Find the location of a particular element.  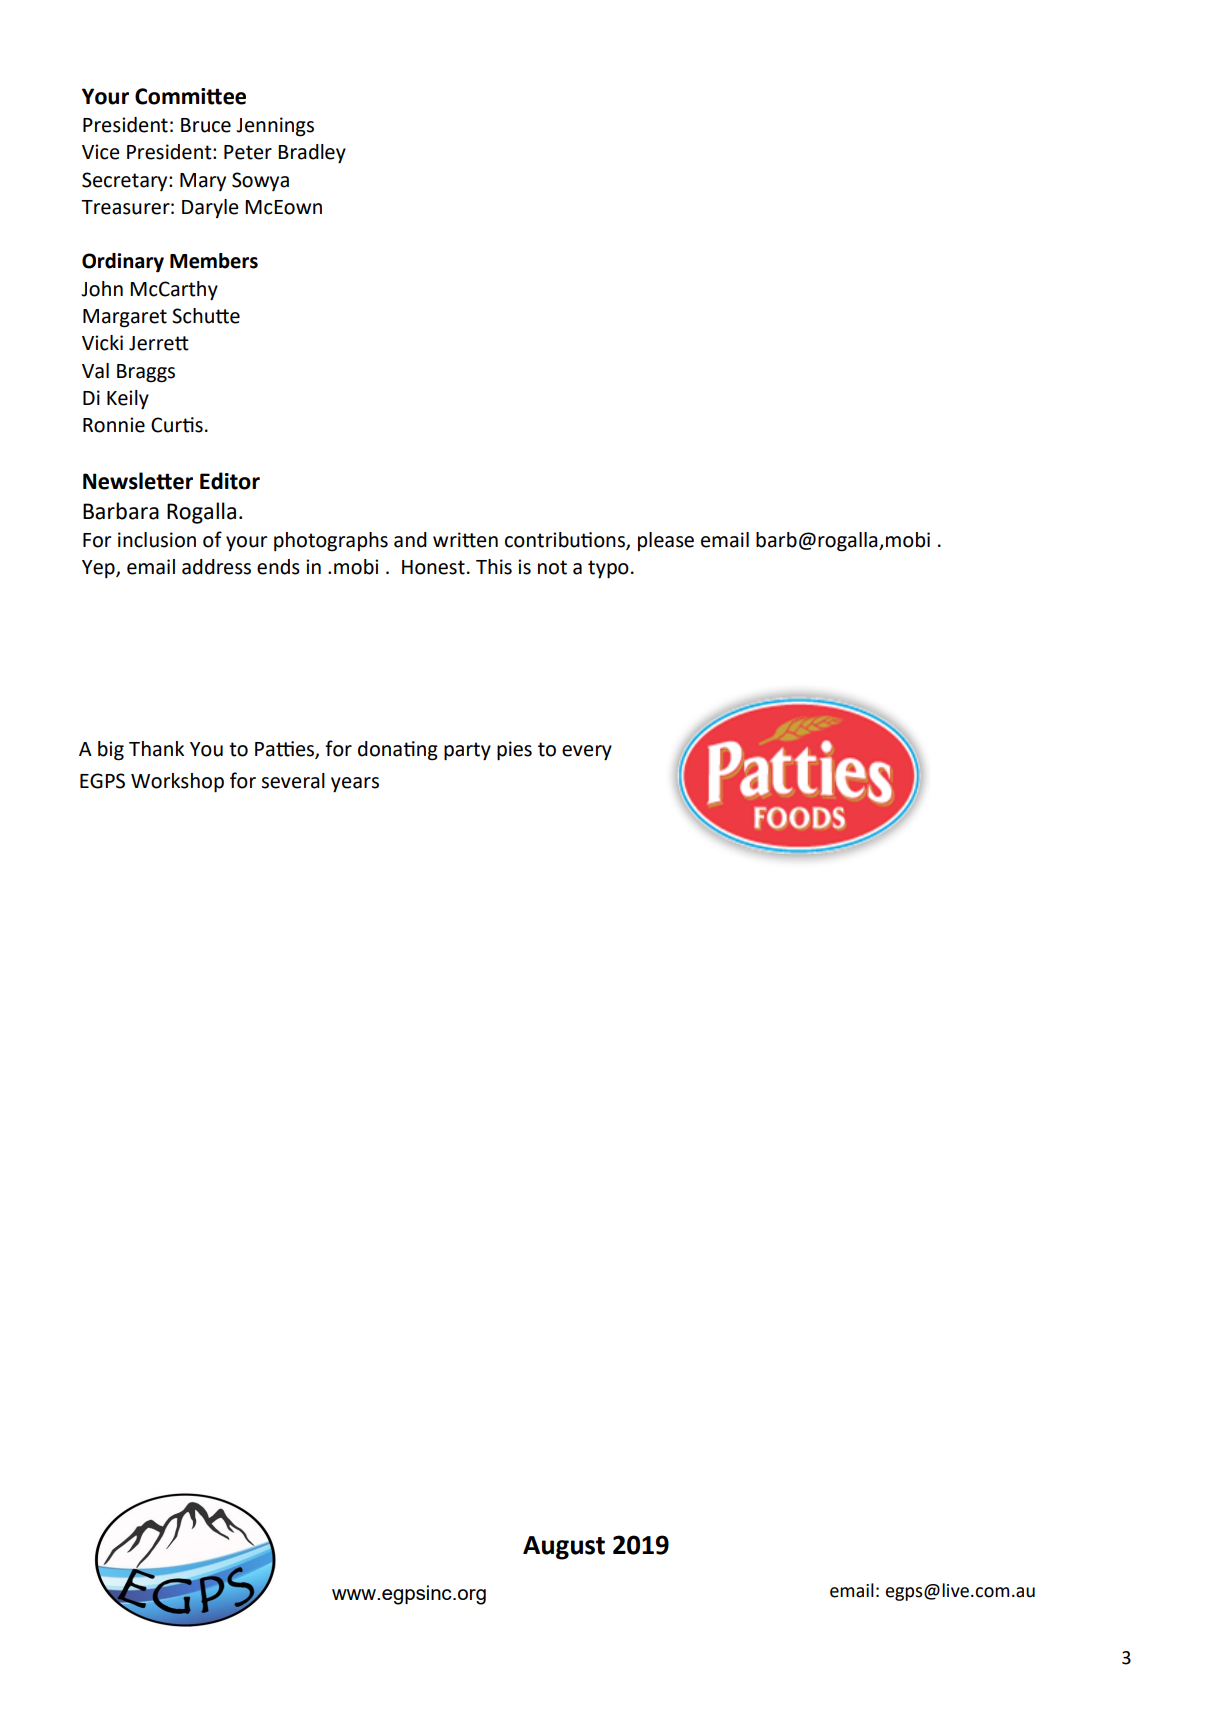

typo is located at coordinates (608, 569).
